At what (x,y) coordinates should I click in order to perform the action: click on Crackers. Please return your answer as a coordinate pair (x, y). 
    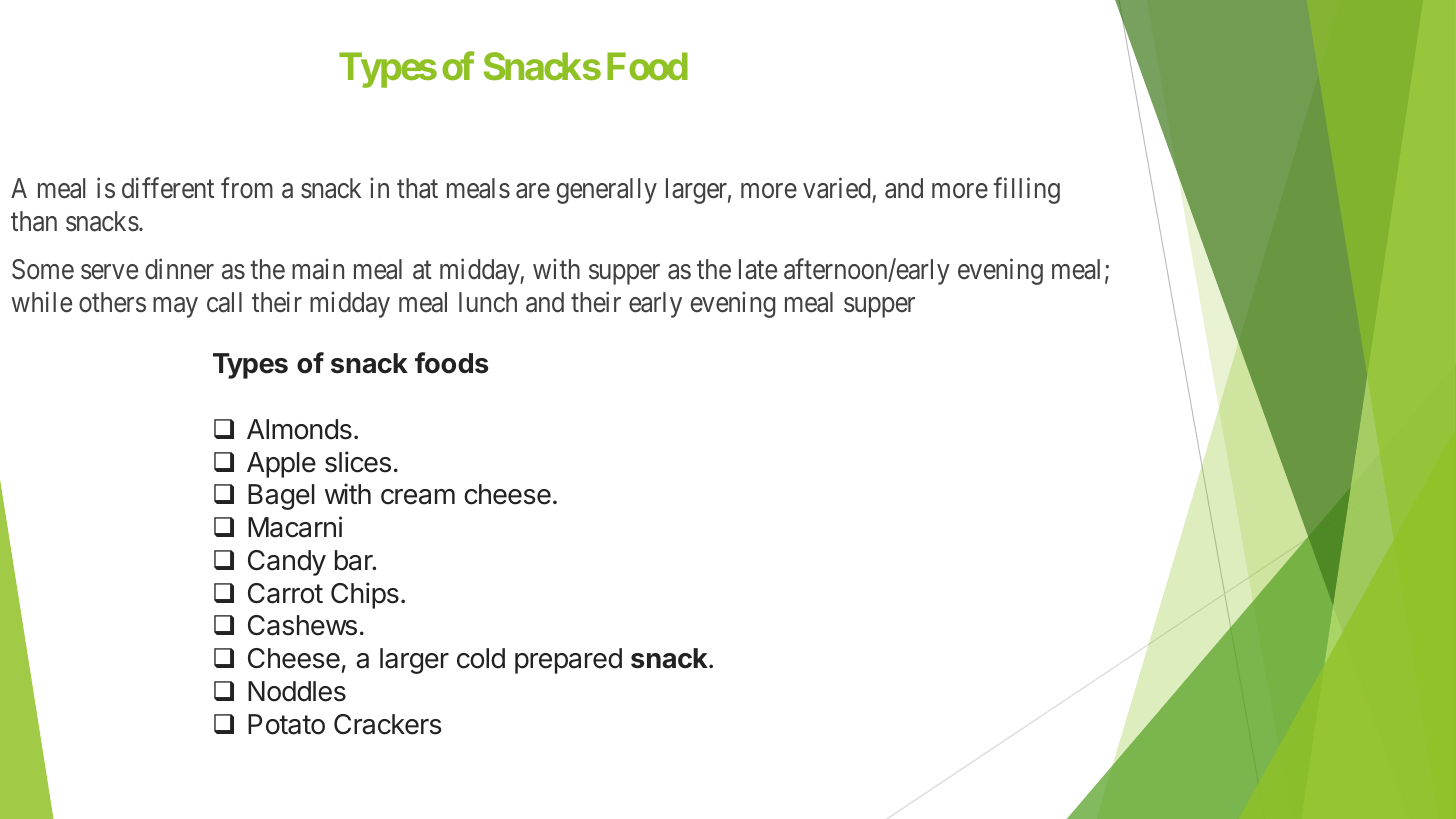
    Looking at the image, I should click on (388, 724).
